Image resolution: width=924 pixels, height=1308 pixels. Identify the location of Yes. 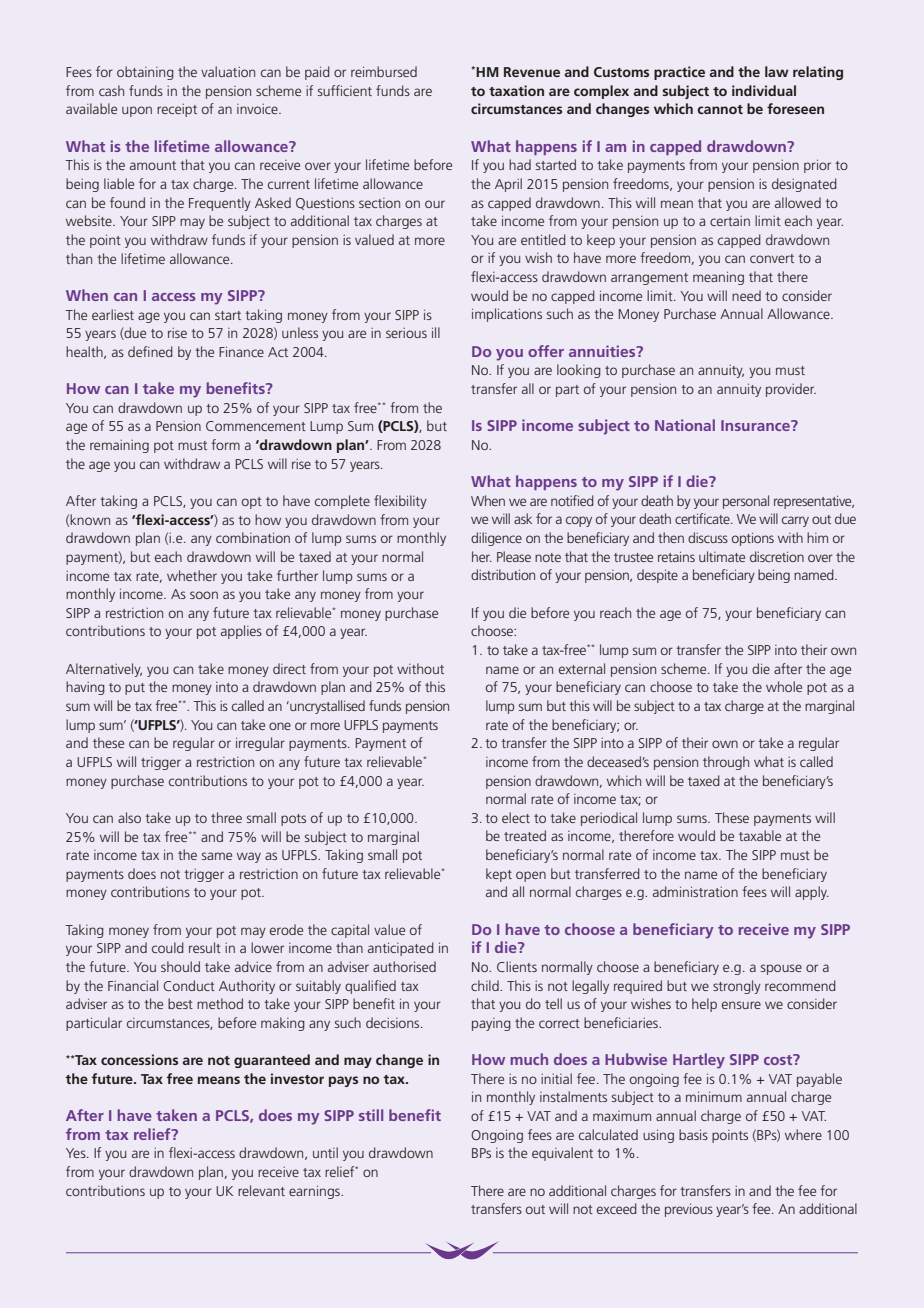
(77, 1153).
